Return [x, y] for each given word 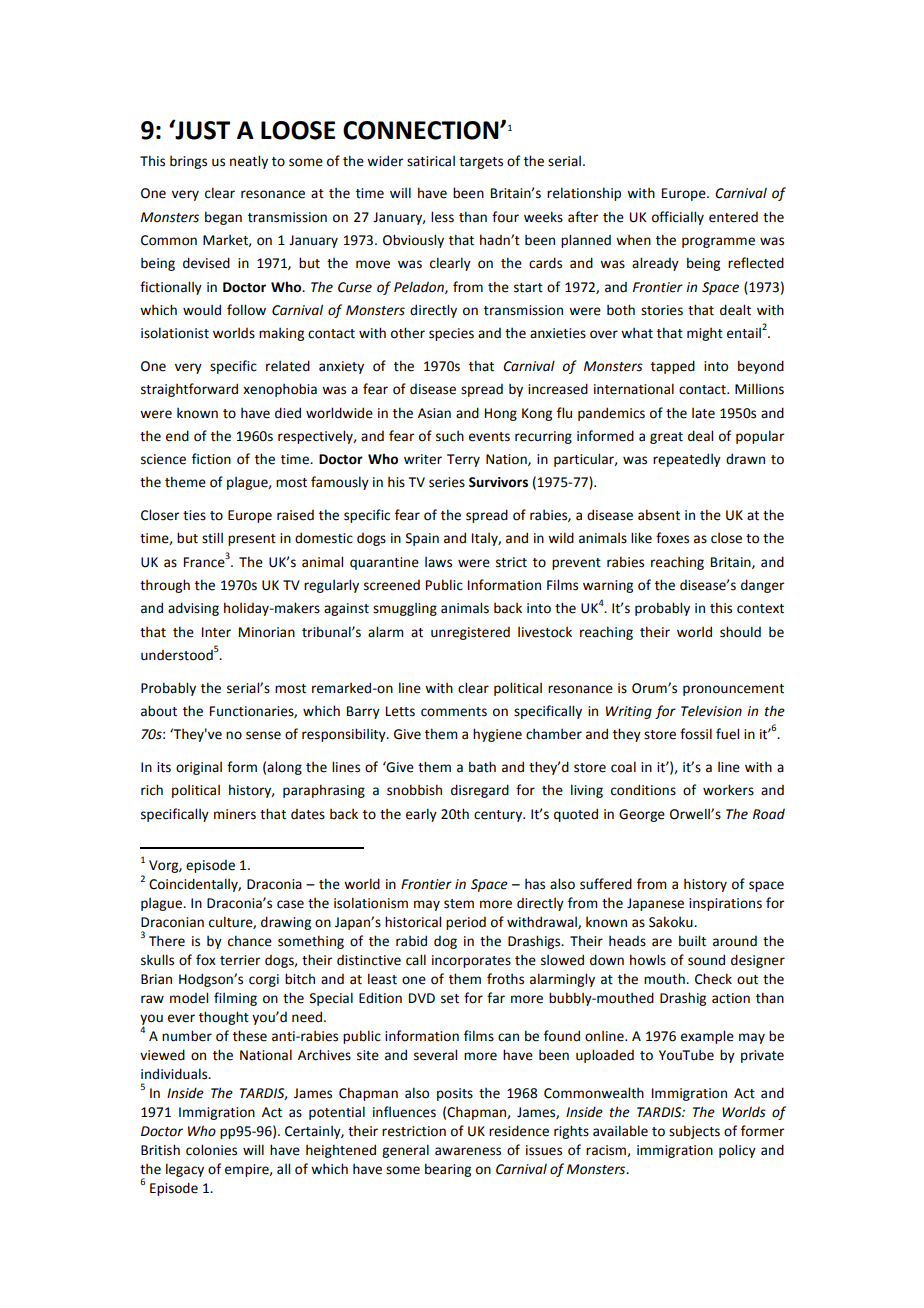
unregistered [470, 633]
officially [678, 218]
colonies [211, 1150]
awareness [468, 1151]
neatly [249, 162]
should [740, 632]
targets [481, 163]
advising [193, 609]
